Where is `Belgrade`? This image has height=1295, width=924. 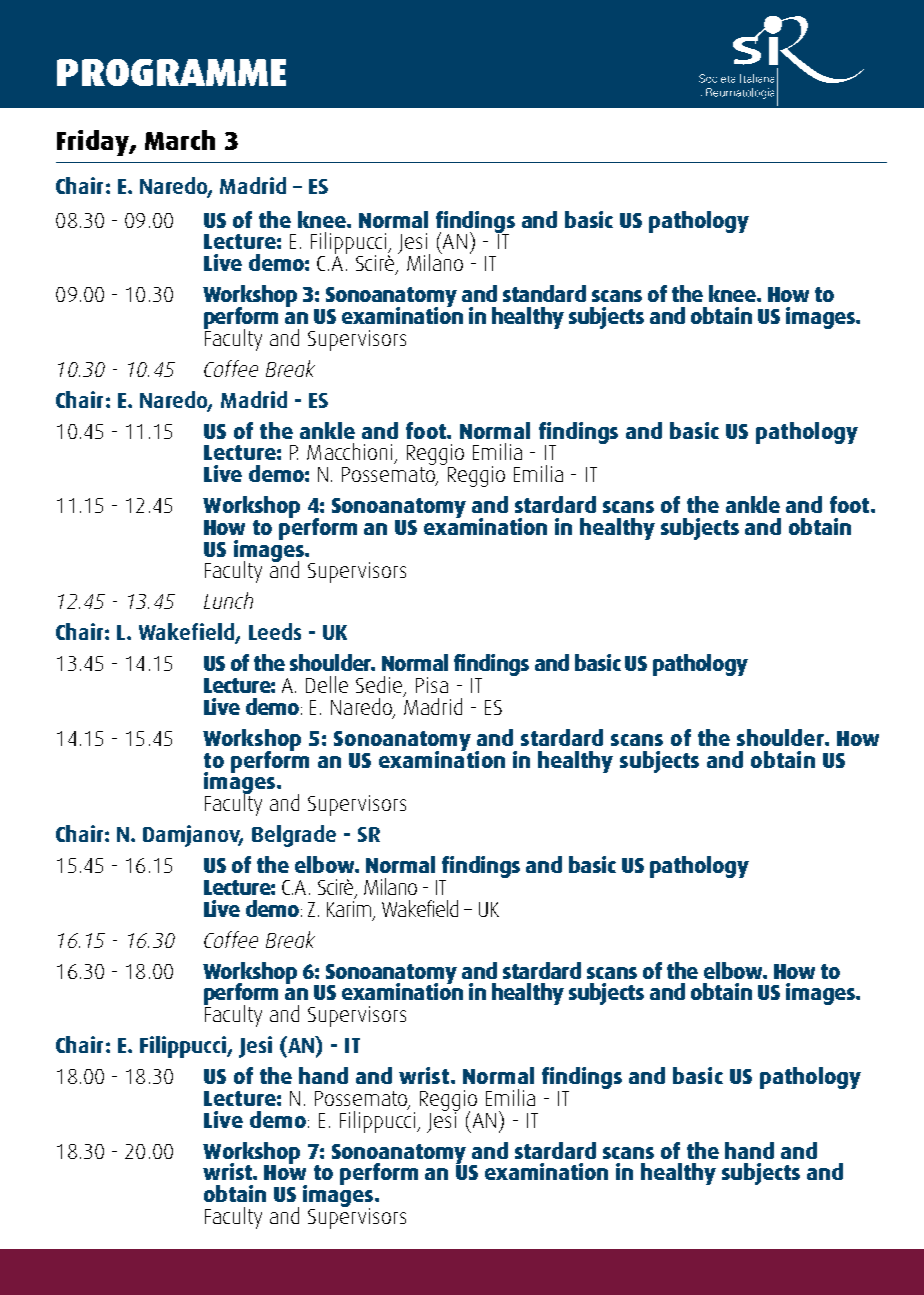
Belgrade is located at coordinates (294, 836).
